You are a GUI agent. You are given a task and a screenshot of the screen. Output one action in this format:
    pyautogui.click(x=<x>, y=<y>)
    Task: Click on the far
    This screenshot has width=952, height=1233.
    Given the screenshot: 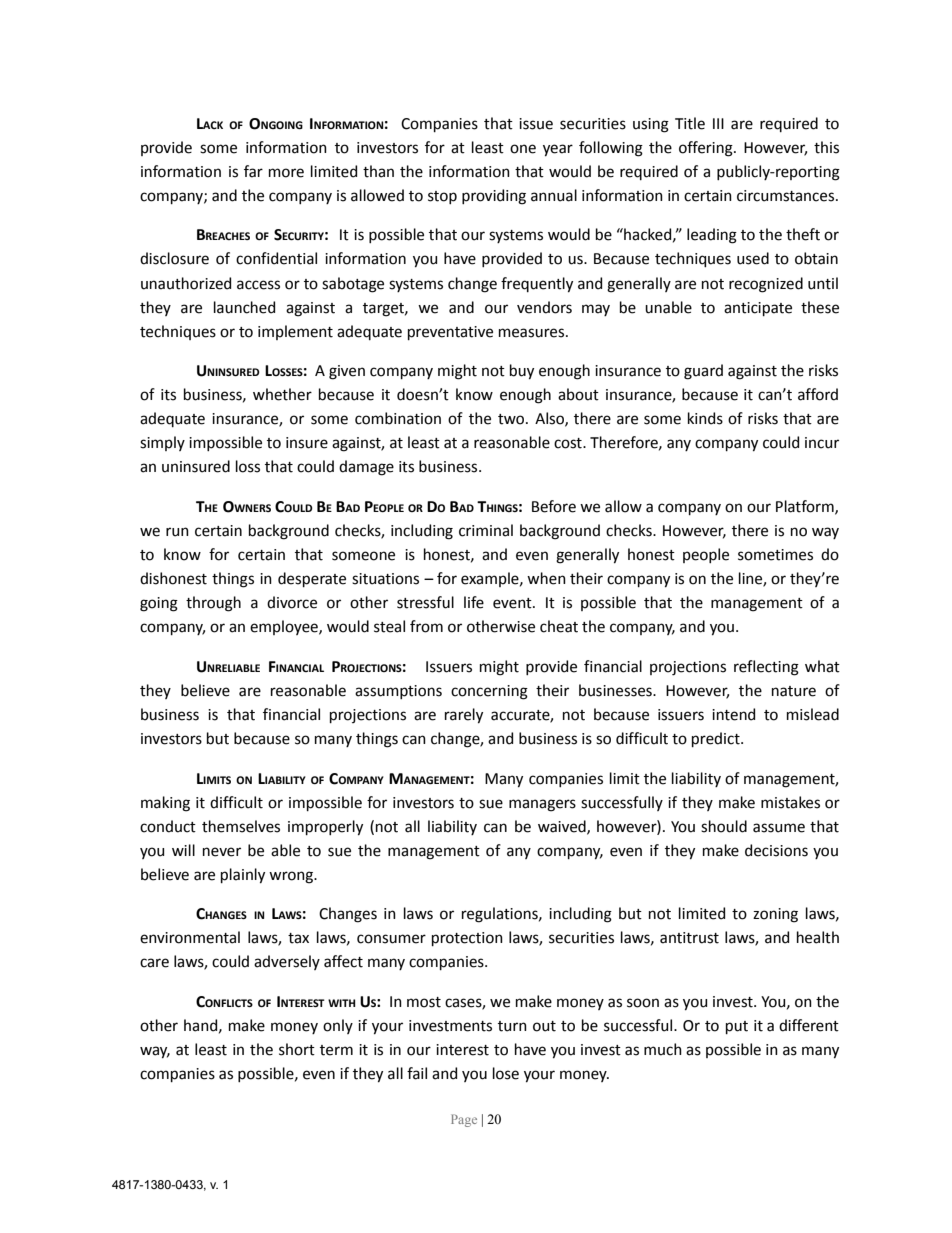 What is the action you would take?
    pyautogui.click(x=253, y=171)
